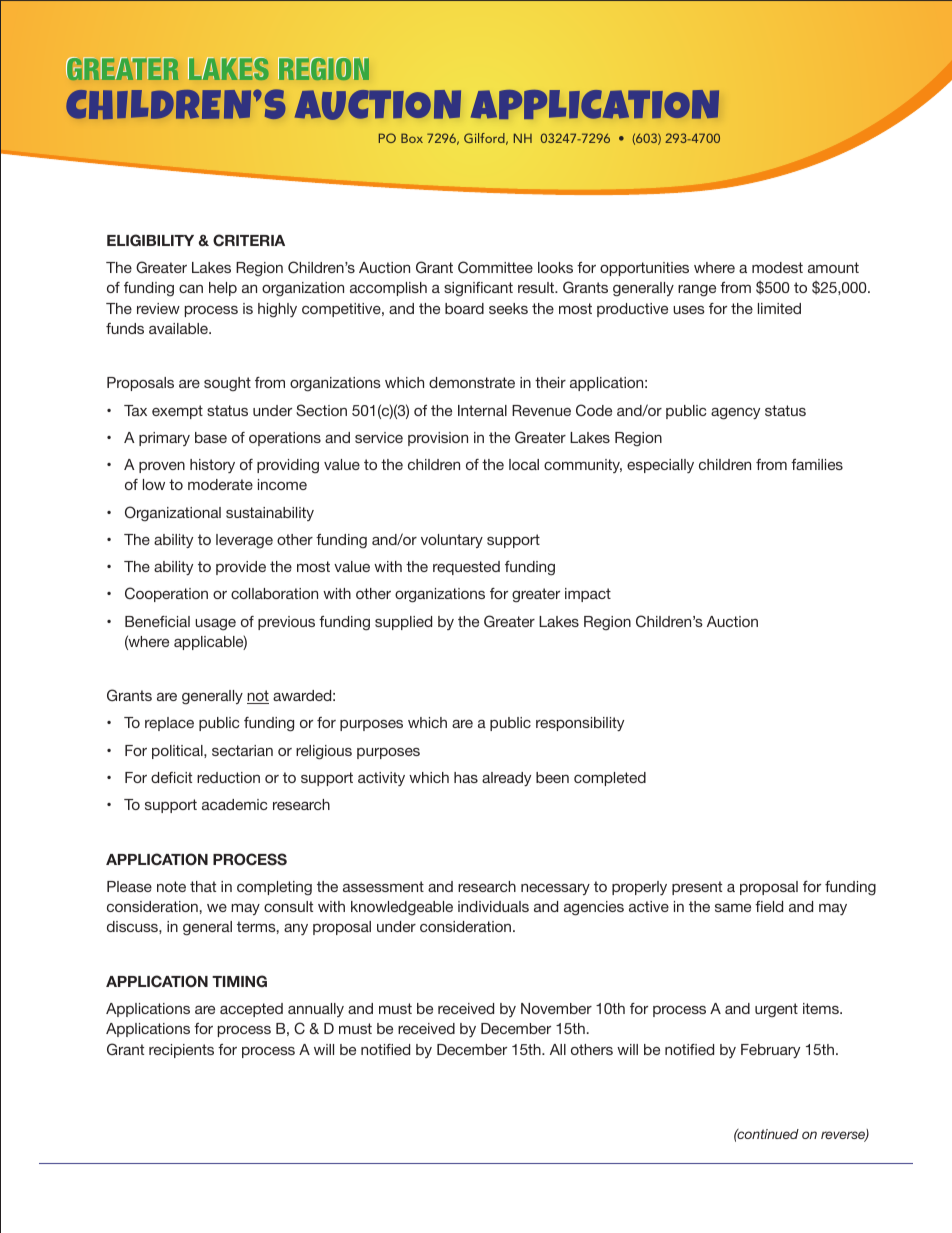  I want to click on modest, so click(777, 267).
